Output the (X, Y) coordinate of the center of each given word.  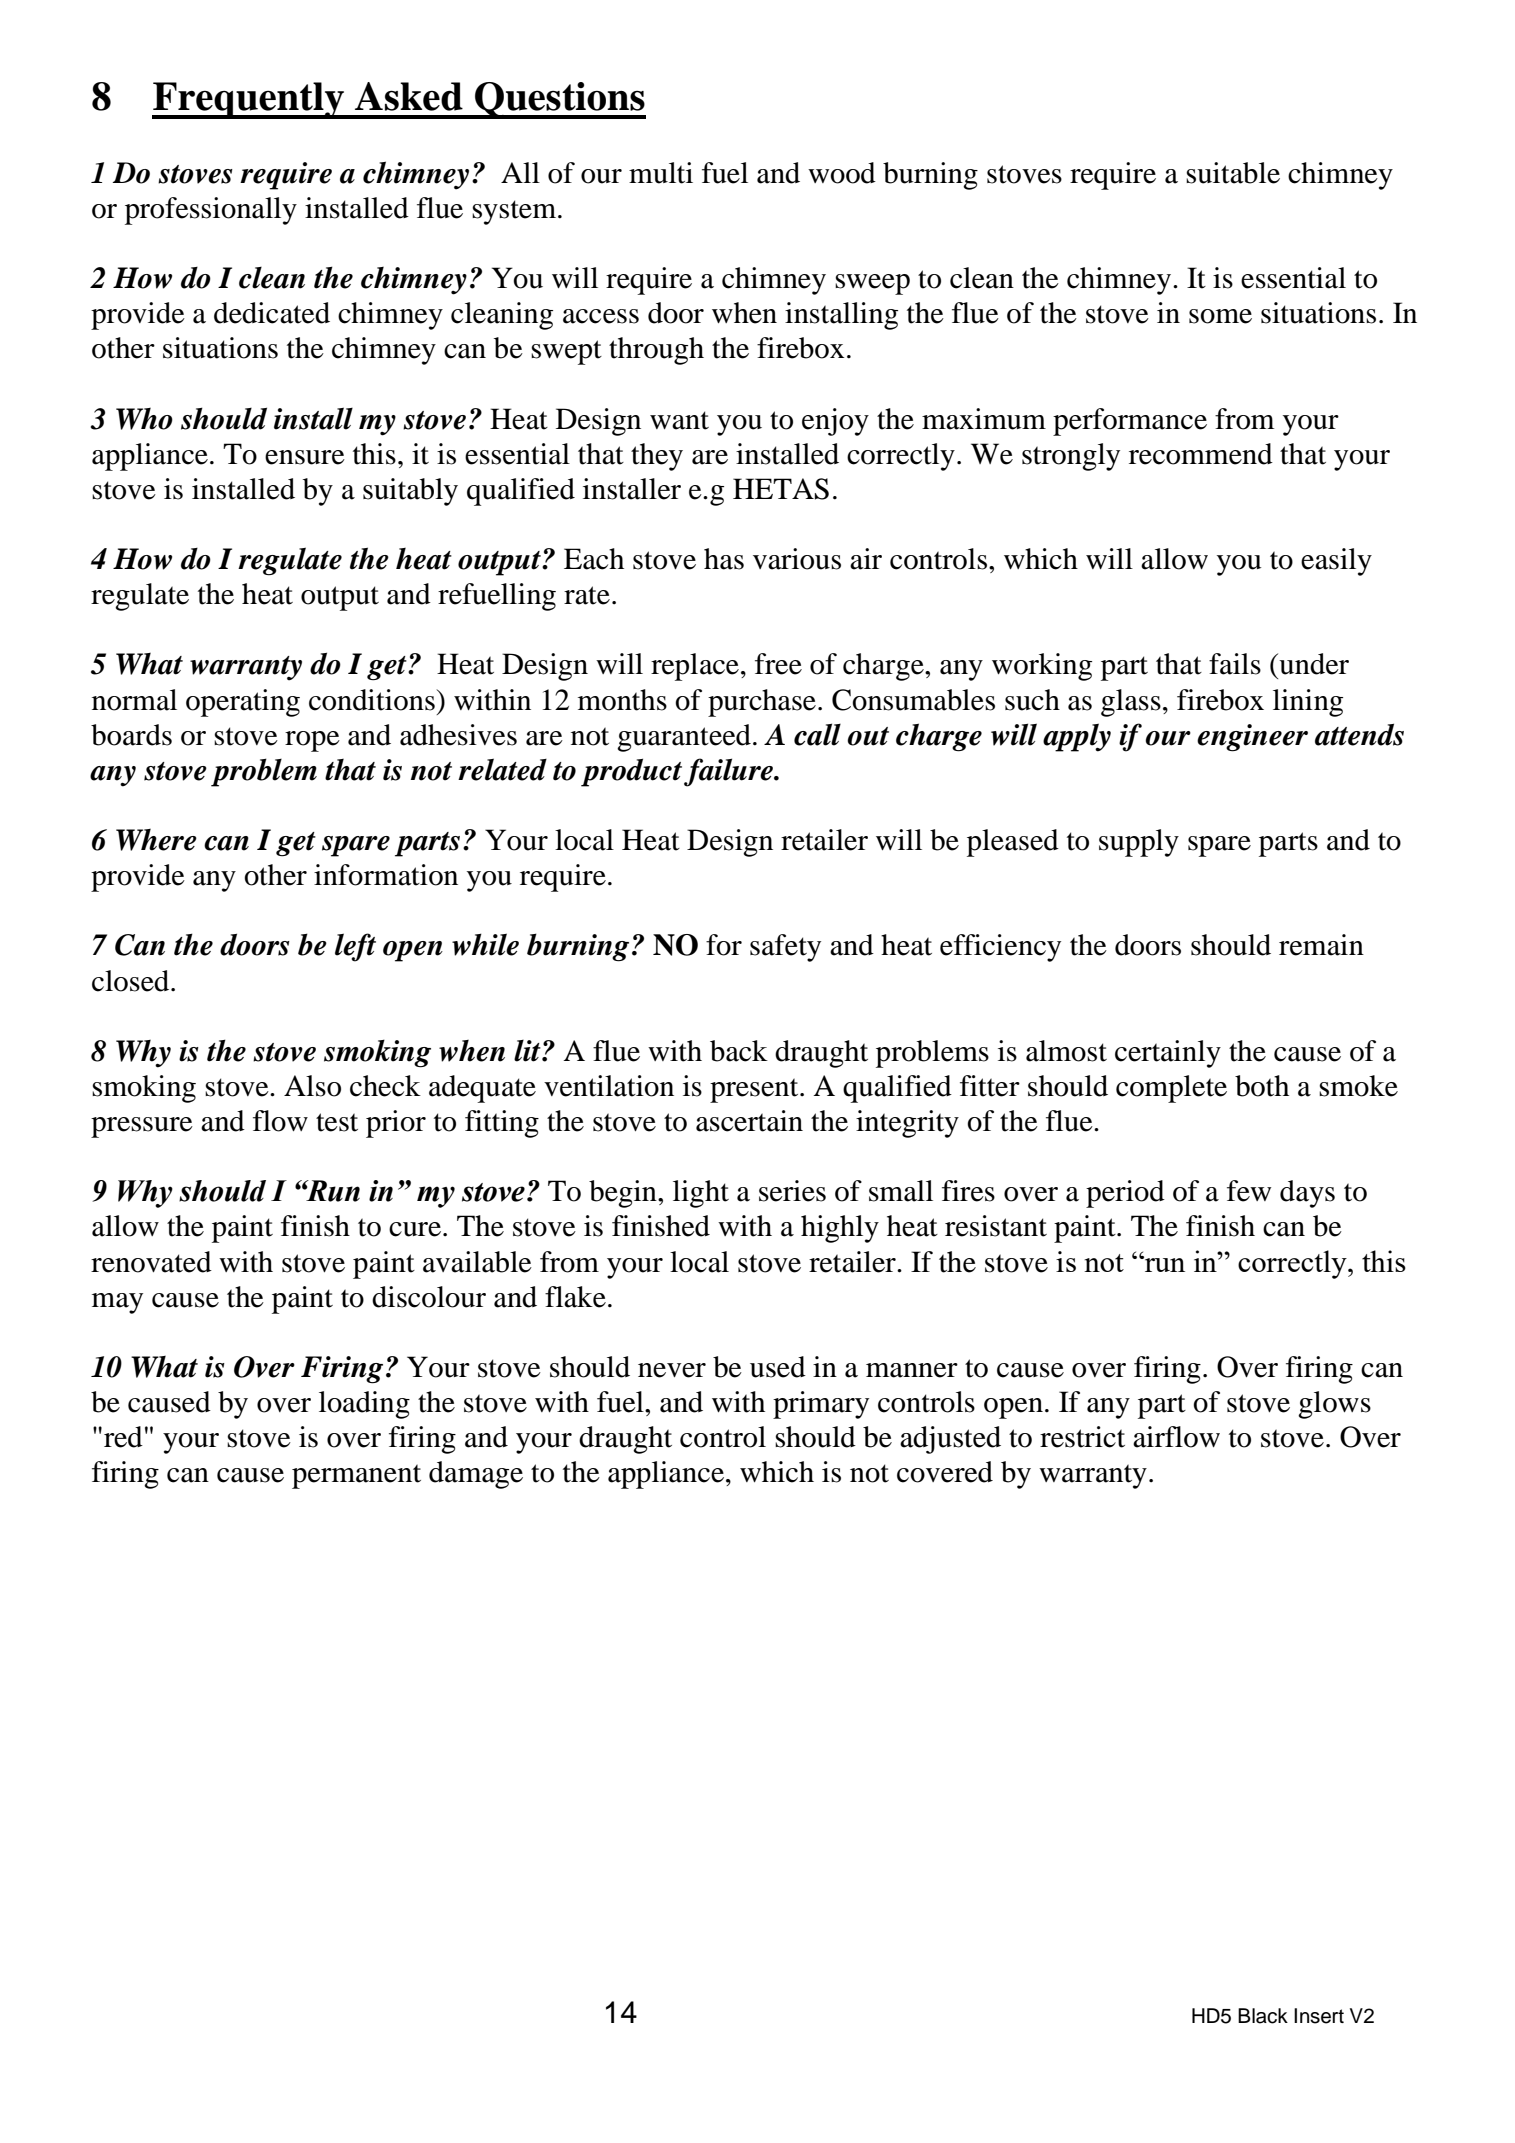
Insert (1319, 2016)
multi (661, 173)
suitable (1233, 173)
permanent (356, 1476)
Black (1263, 2016)
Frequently (249, 100)
